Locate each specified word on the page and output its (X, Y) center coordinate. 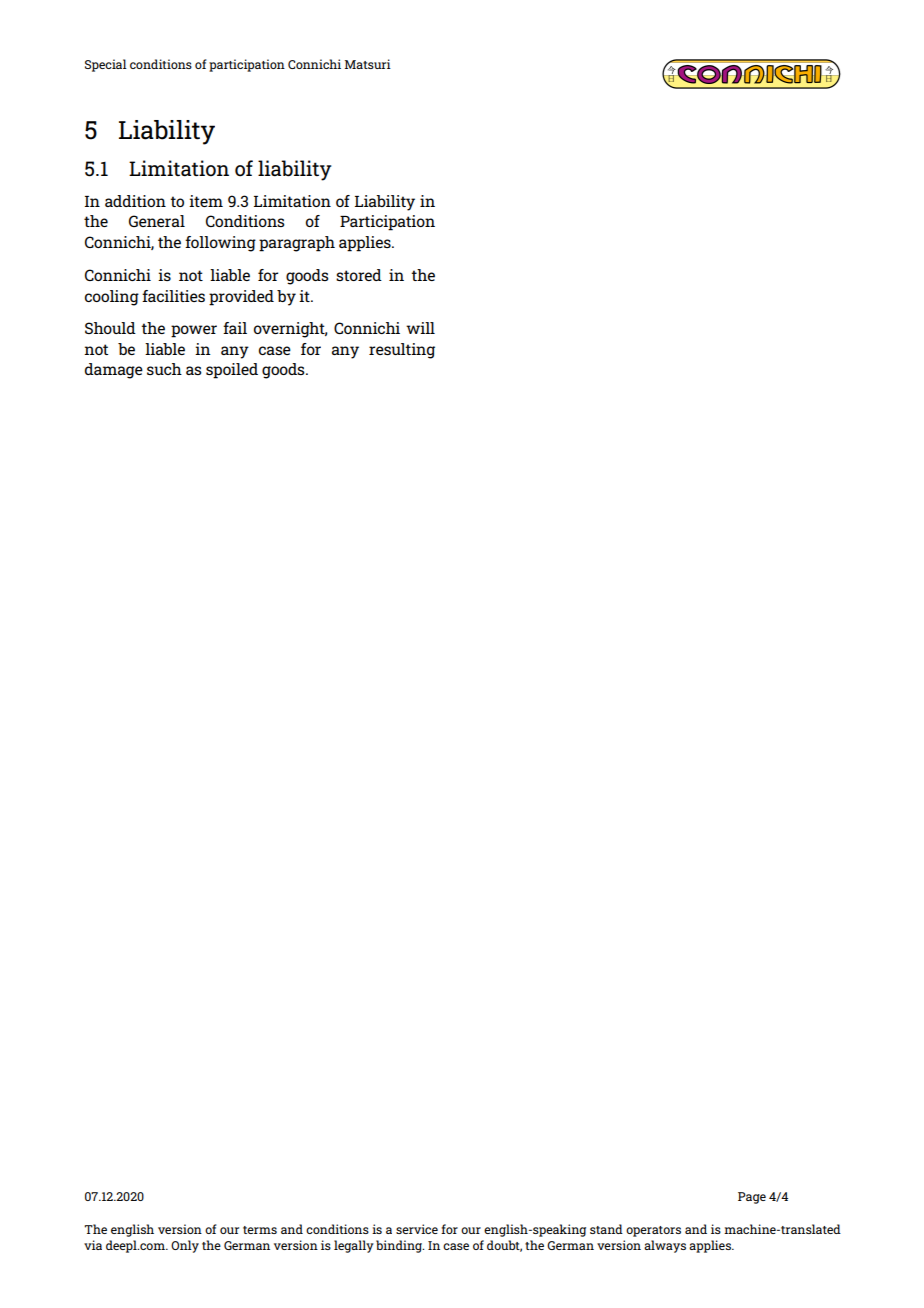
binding (400, 1246)
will (420, 328)
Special (106, 65)
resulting (402, 351)
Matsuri (368, 64)
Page (752, 1198)
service (417, 1229)
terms (260, 1230)
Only (185, 1246)
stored (359, 275)
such (164, 369)
